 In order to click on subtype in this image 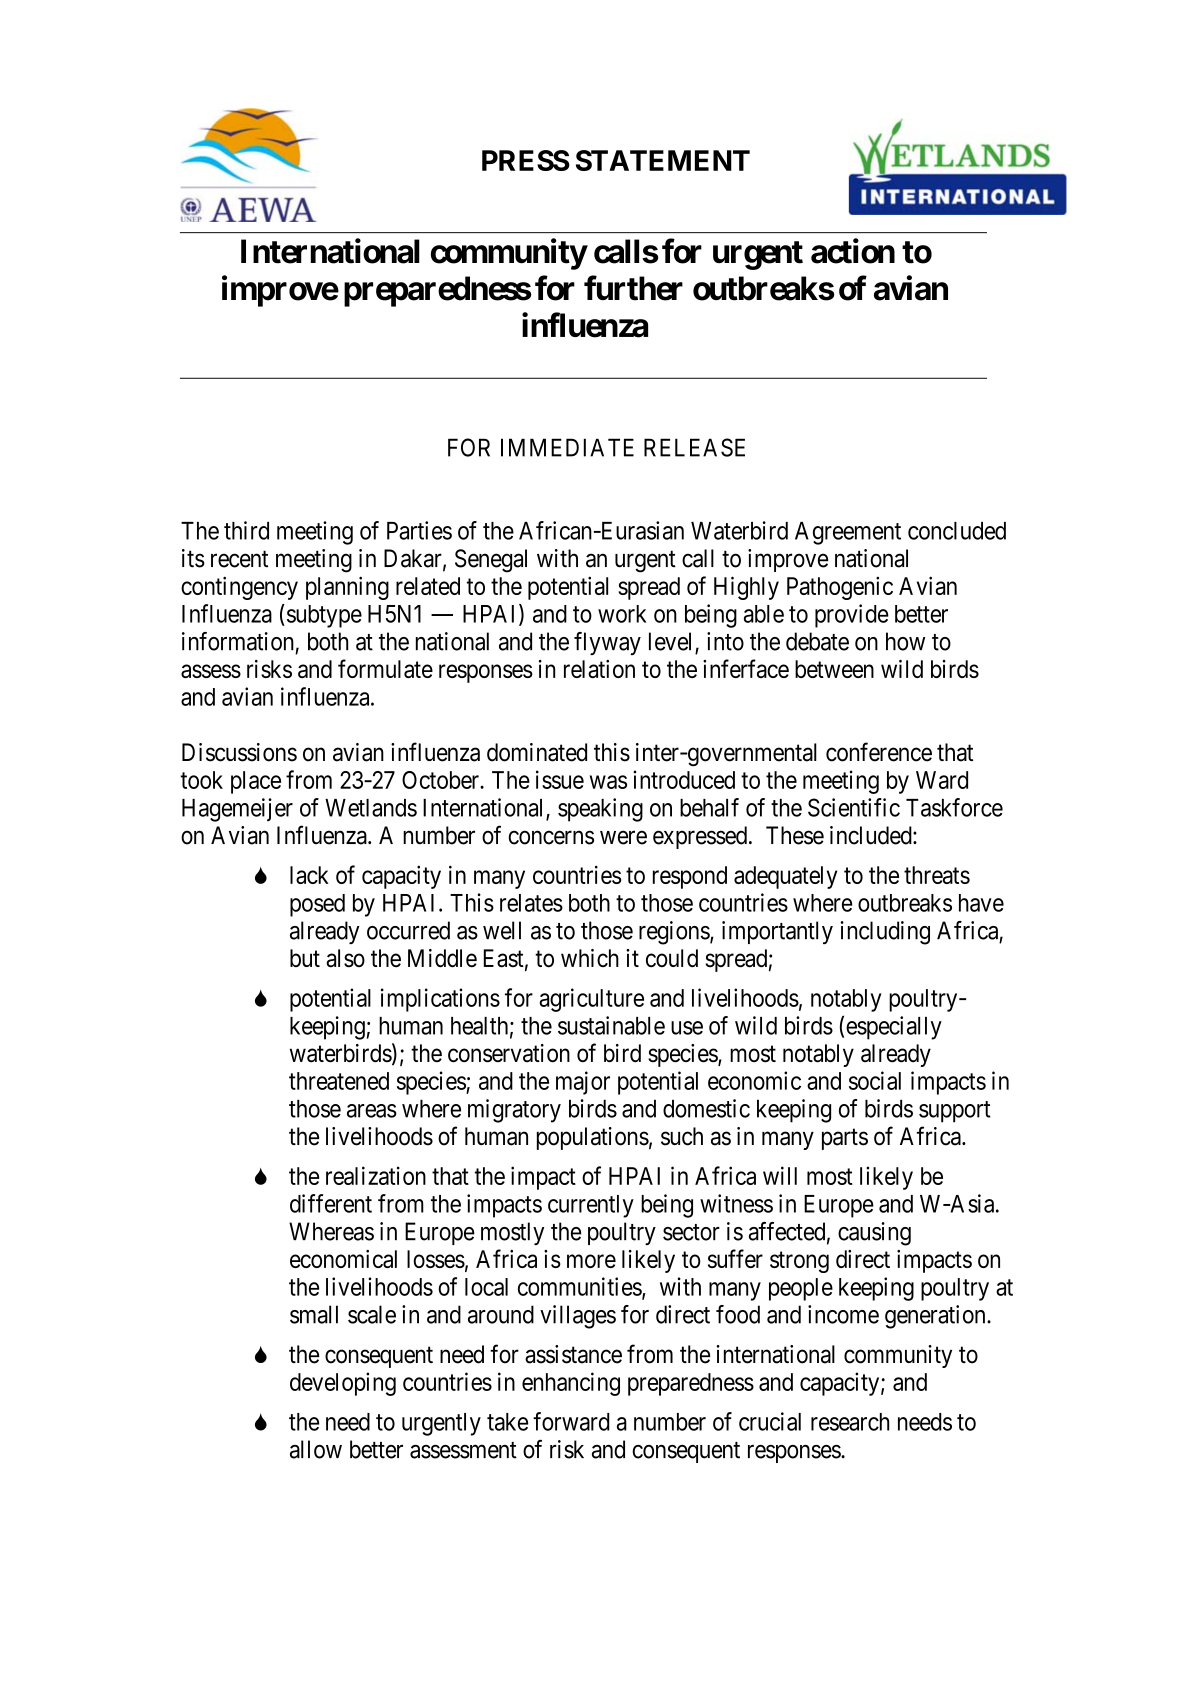, I will do `click(323, 616)`.
